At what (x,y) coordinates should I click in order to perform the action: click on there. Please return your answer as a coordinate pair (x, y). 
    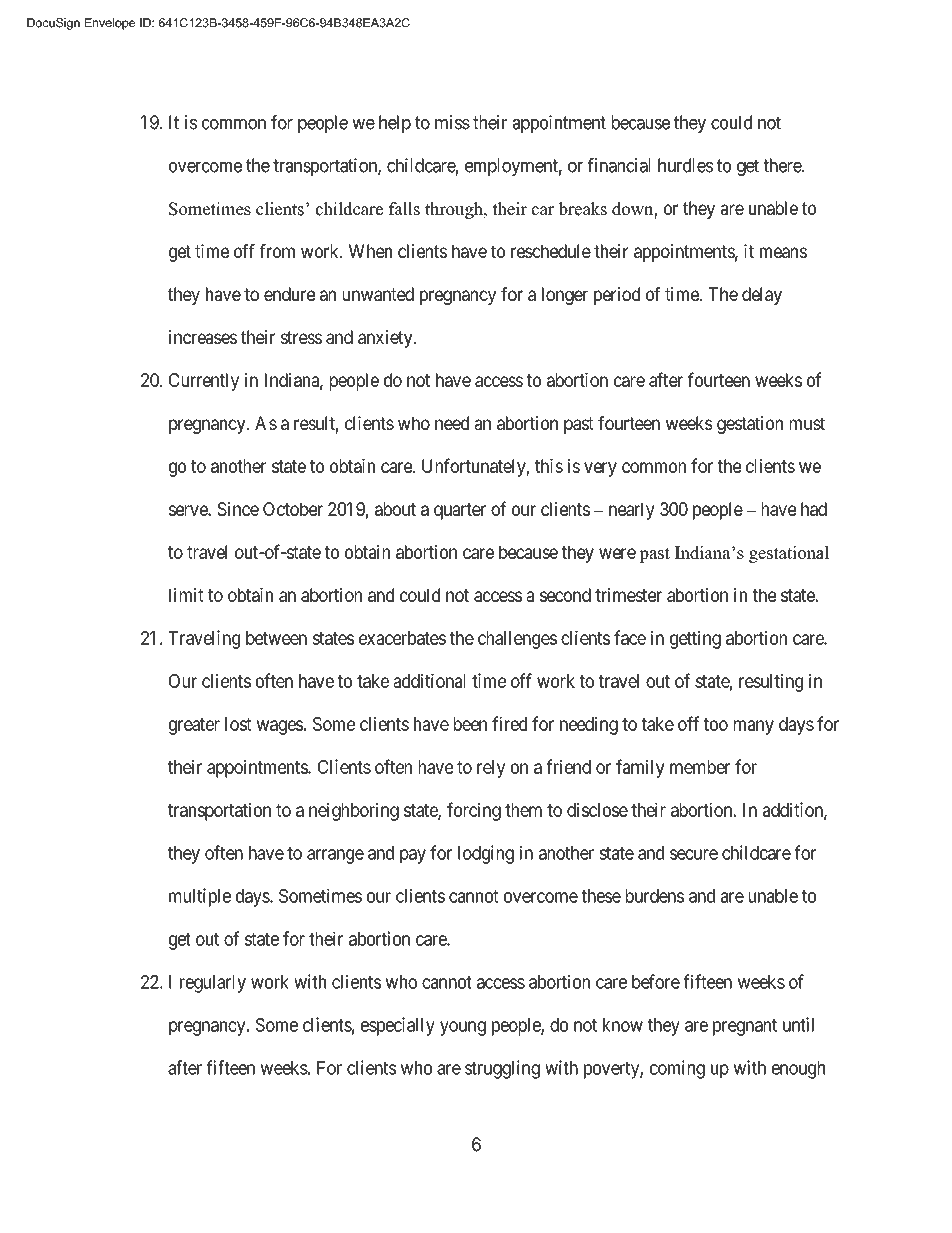
    Looking at the image, I should click on (783, 165).
